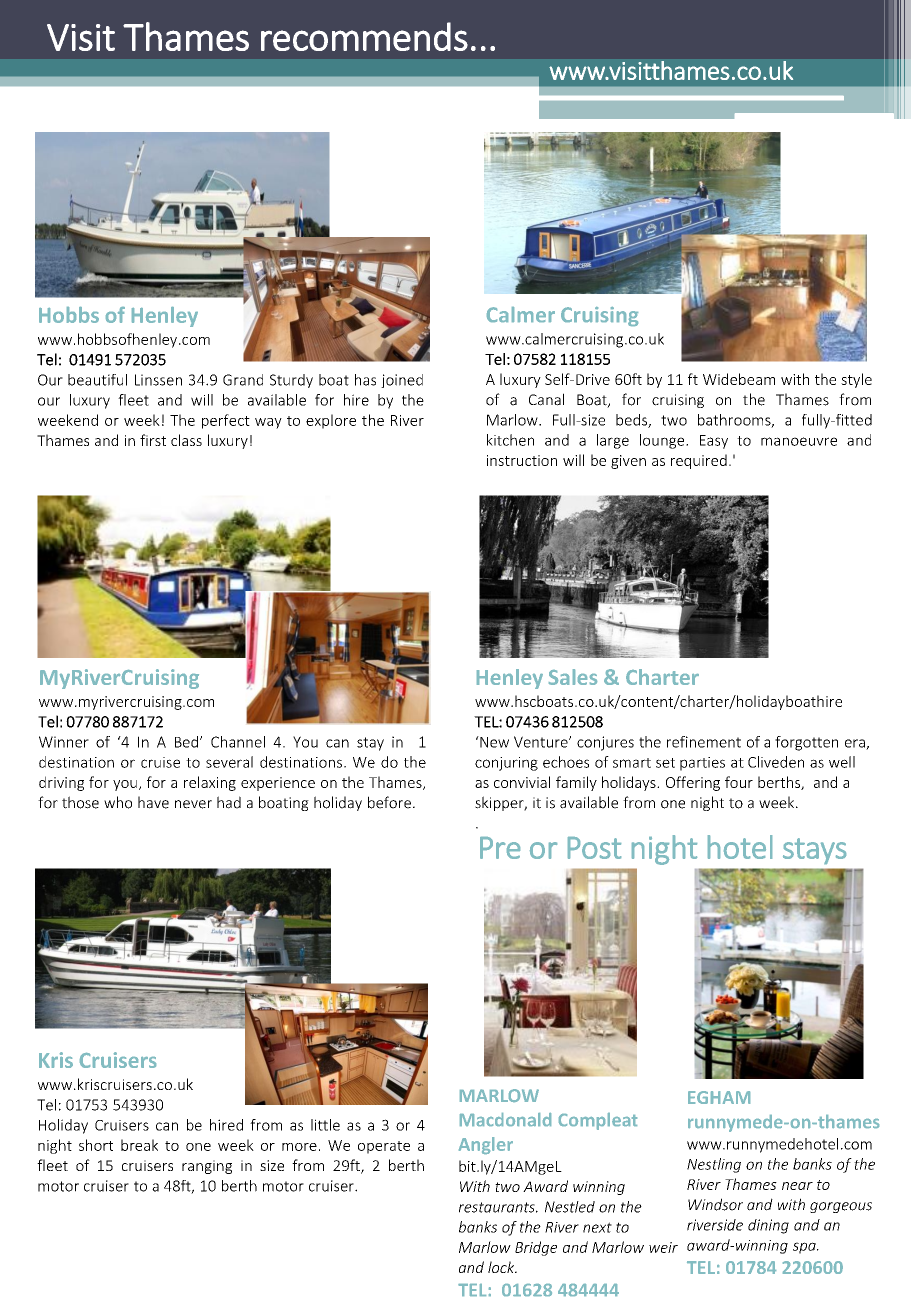 This document has height=1316, width=911. I want to click on style, so click(856, 380).
